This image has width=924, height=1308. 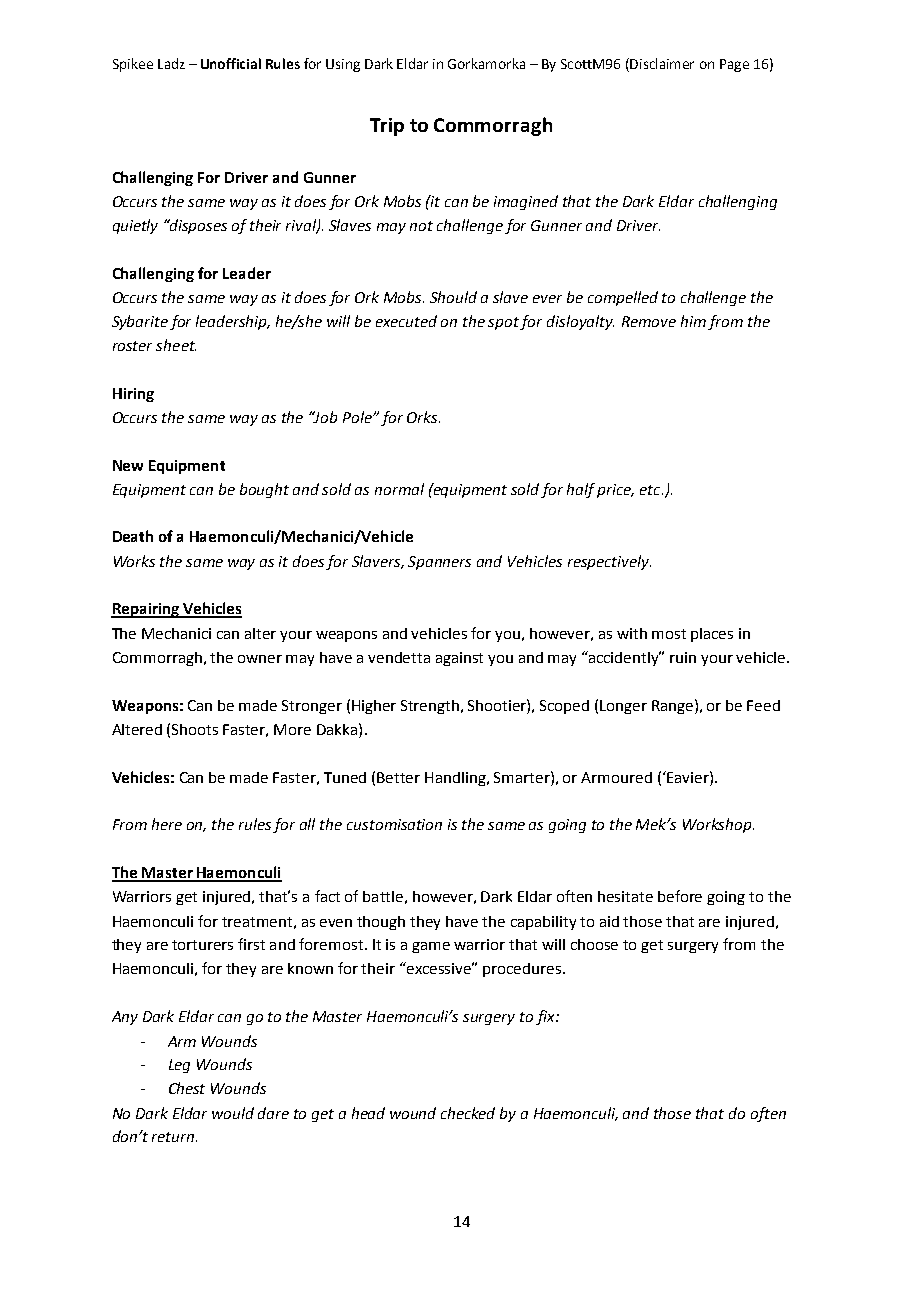 What do you see at coordinates (651, 490) in the image?
I see `etc` at bounding box center [651, 490].
